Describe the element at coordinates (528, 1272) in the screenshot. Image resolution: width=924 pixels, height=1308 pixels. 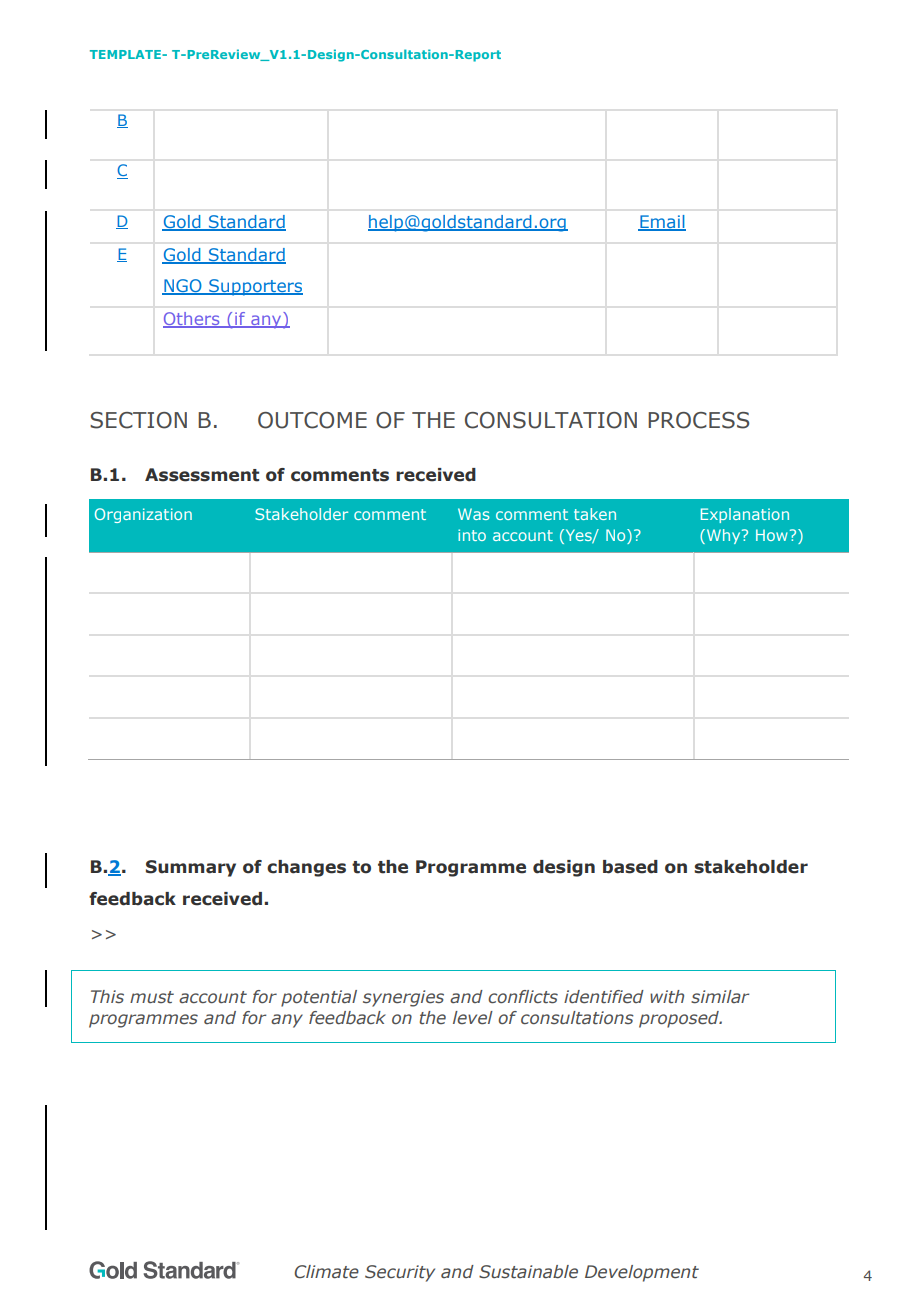
I see `Sustainable` at that location.
